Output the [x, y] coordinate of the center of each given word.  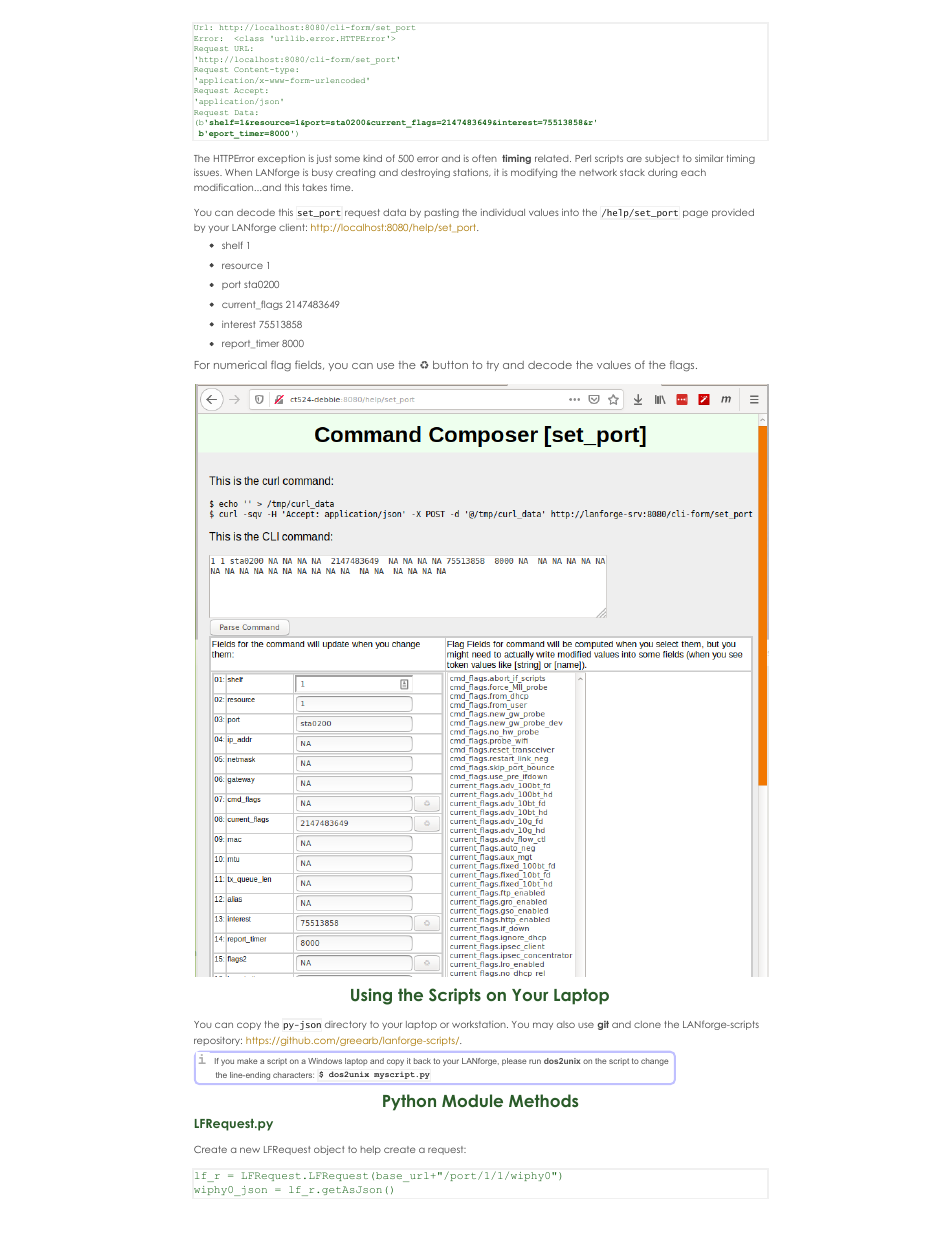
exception [281, 159]
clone [647, 1024]
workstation [480, 1024]
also [566, 1024]
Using [371, 996]
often [484, 158]
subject [662, 159]
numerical [240, 365]
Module [472, 1100]
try [492, 366]
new [250, 1150]
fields [309, 365]
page [695, 214]
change [655, 1062]
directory [346, 1025]
